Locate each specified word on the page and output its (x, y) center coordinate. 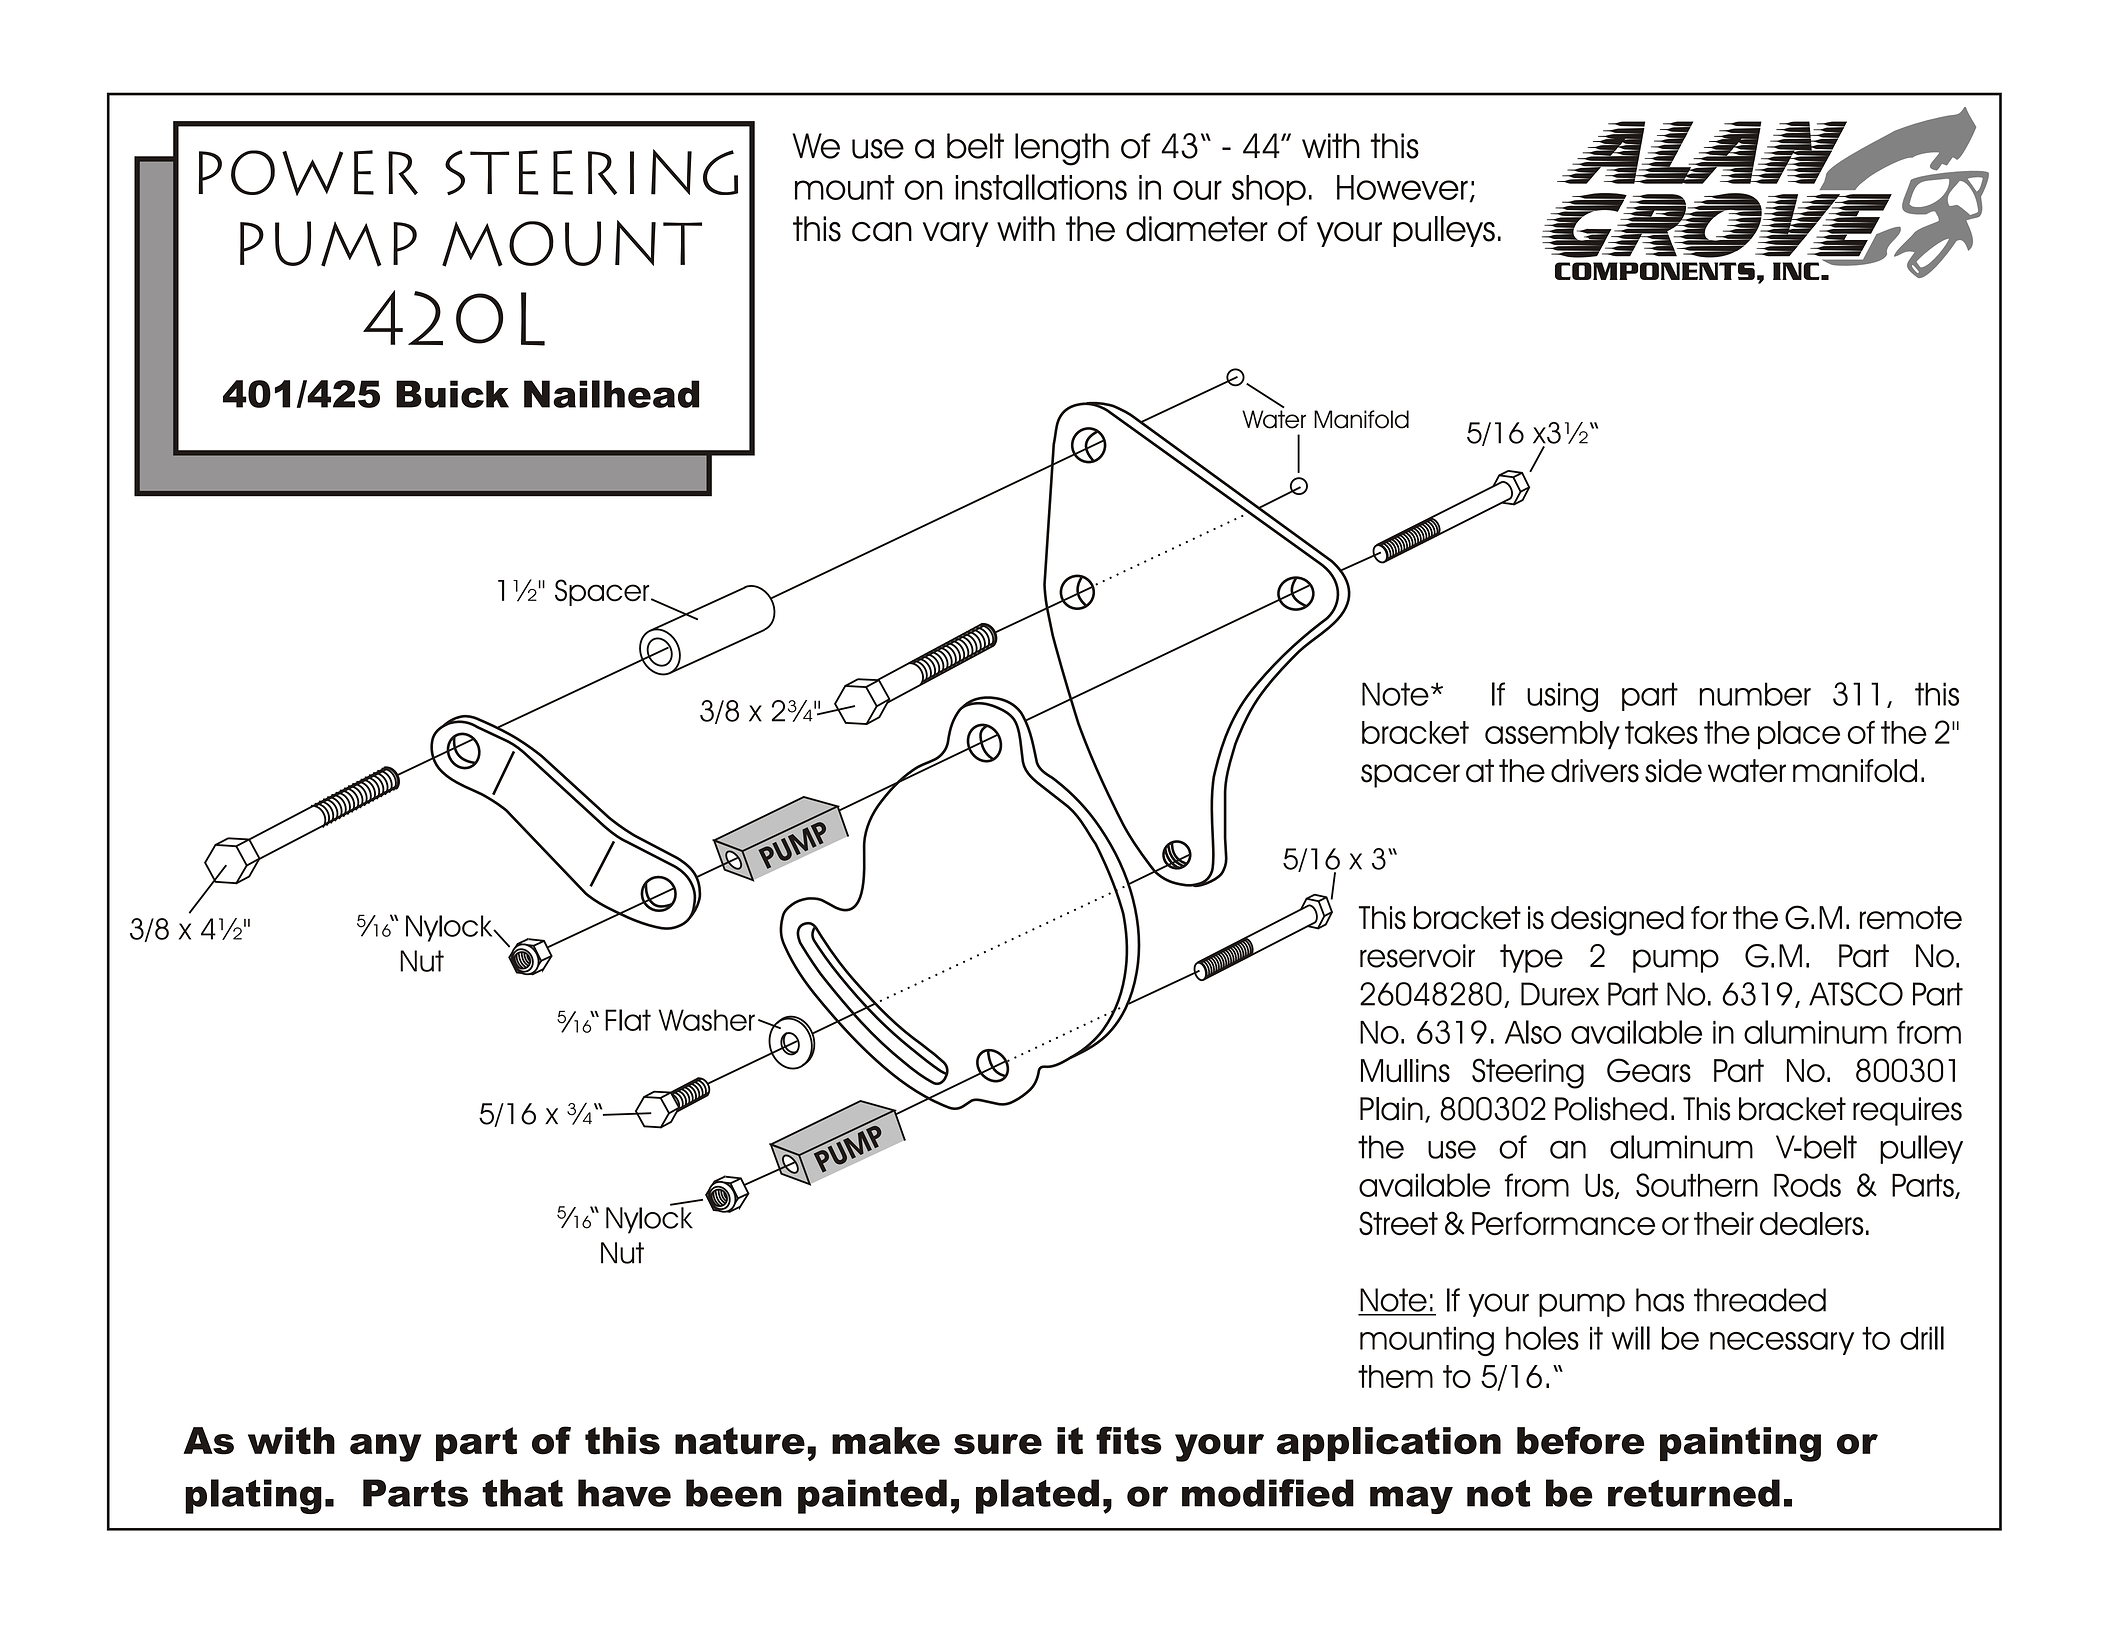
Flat (628, 1020)
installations (1041, 187)
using (1562, 697)
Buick (452, 394)
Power (308, 173)
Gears (1649, 1070)
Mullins (1405, 1071)
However (1402, 187)
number (1755, 694)
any (385, 1448)
